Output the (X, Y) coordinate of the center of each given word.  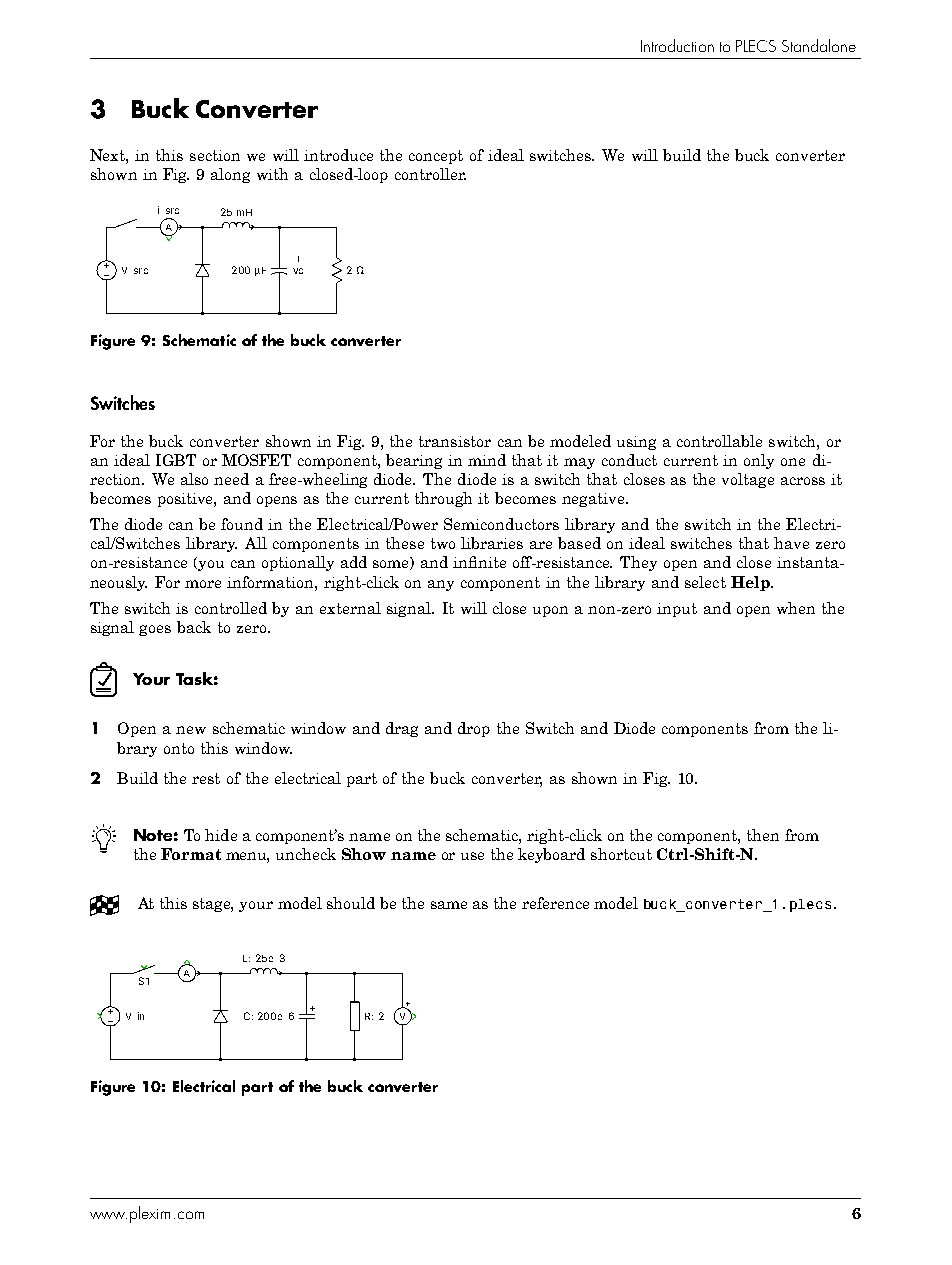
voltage (748, 480)
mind (487, 460)
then (763, 835)
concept (436, 157)
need (231, 479)
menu (247, 857)
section (215, 155)
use (472, 856)
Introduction (677, 45)
